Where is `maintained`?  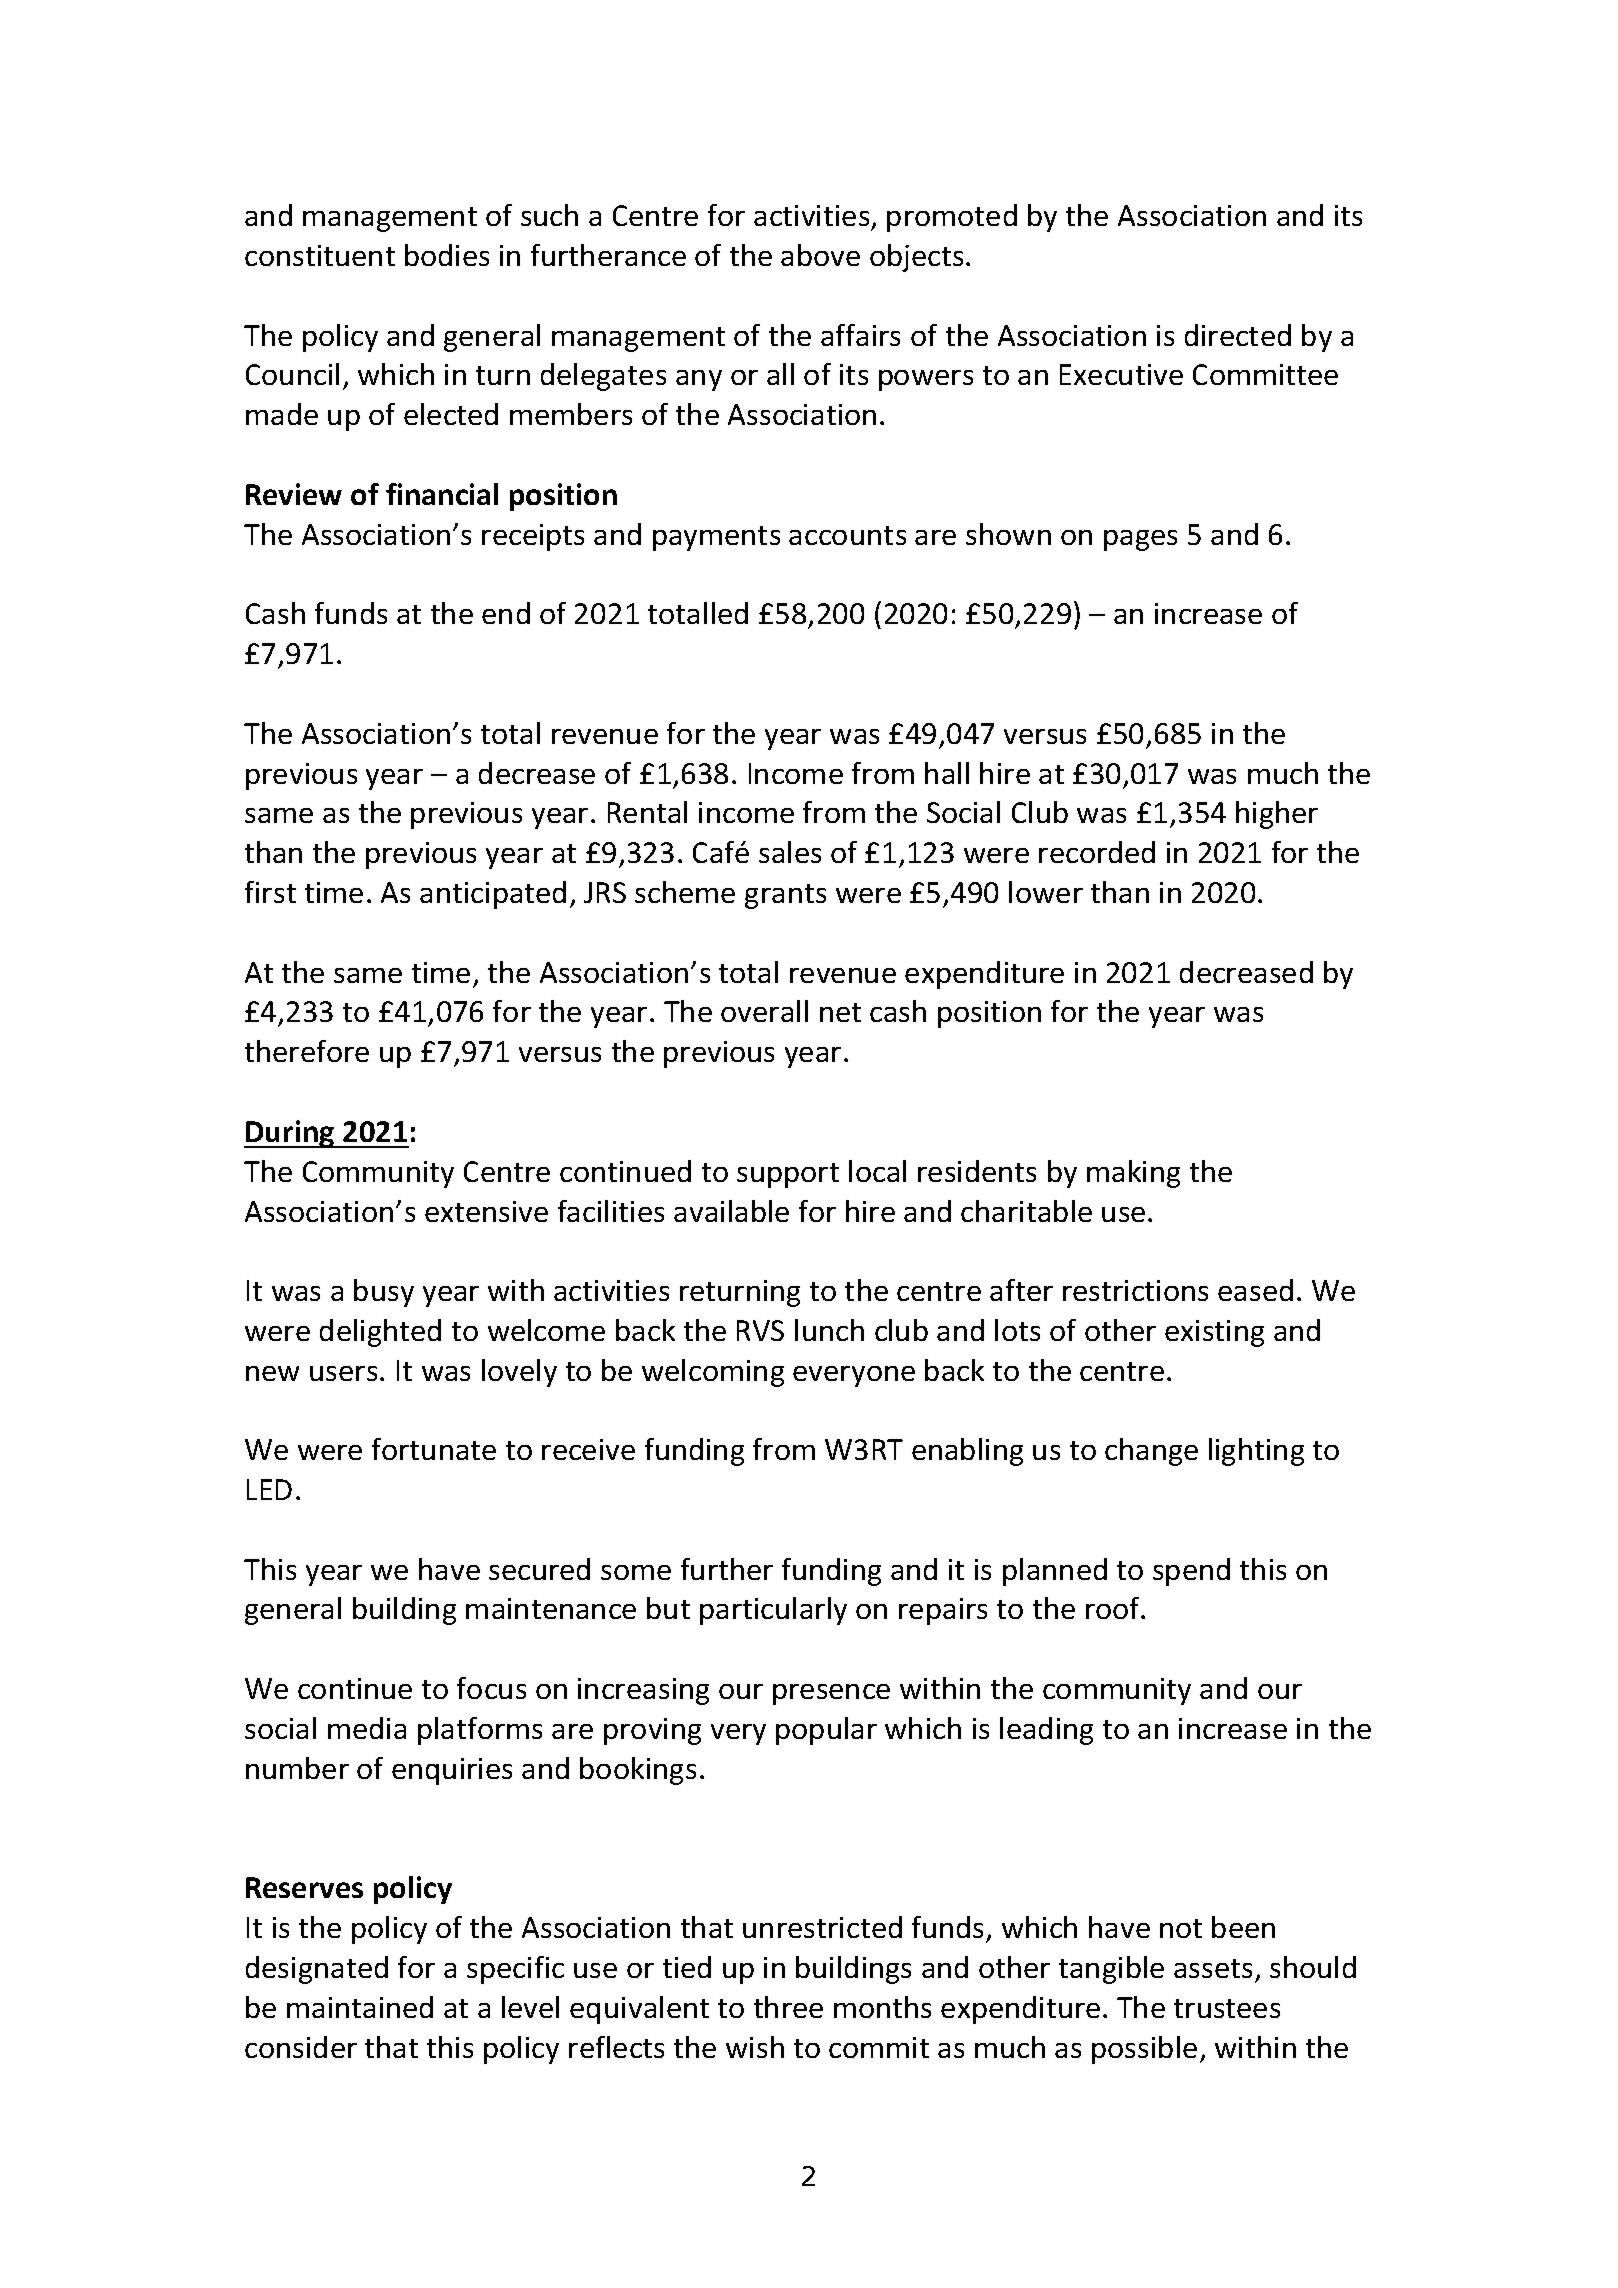
maintained is located at coordinates (360, 2007).
